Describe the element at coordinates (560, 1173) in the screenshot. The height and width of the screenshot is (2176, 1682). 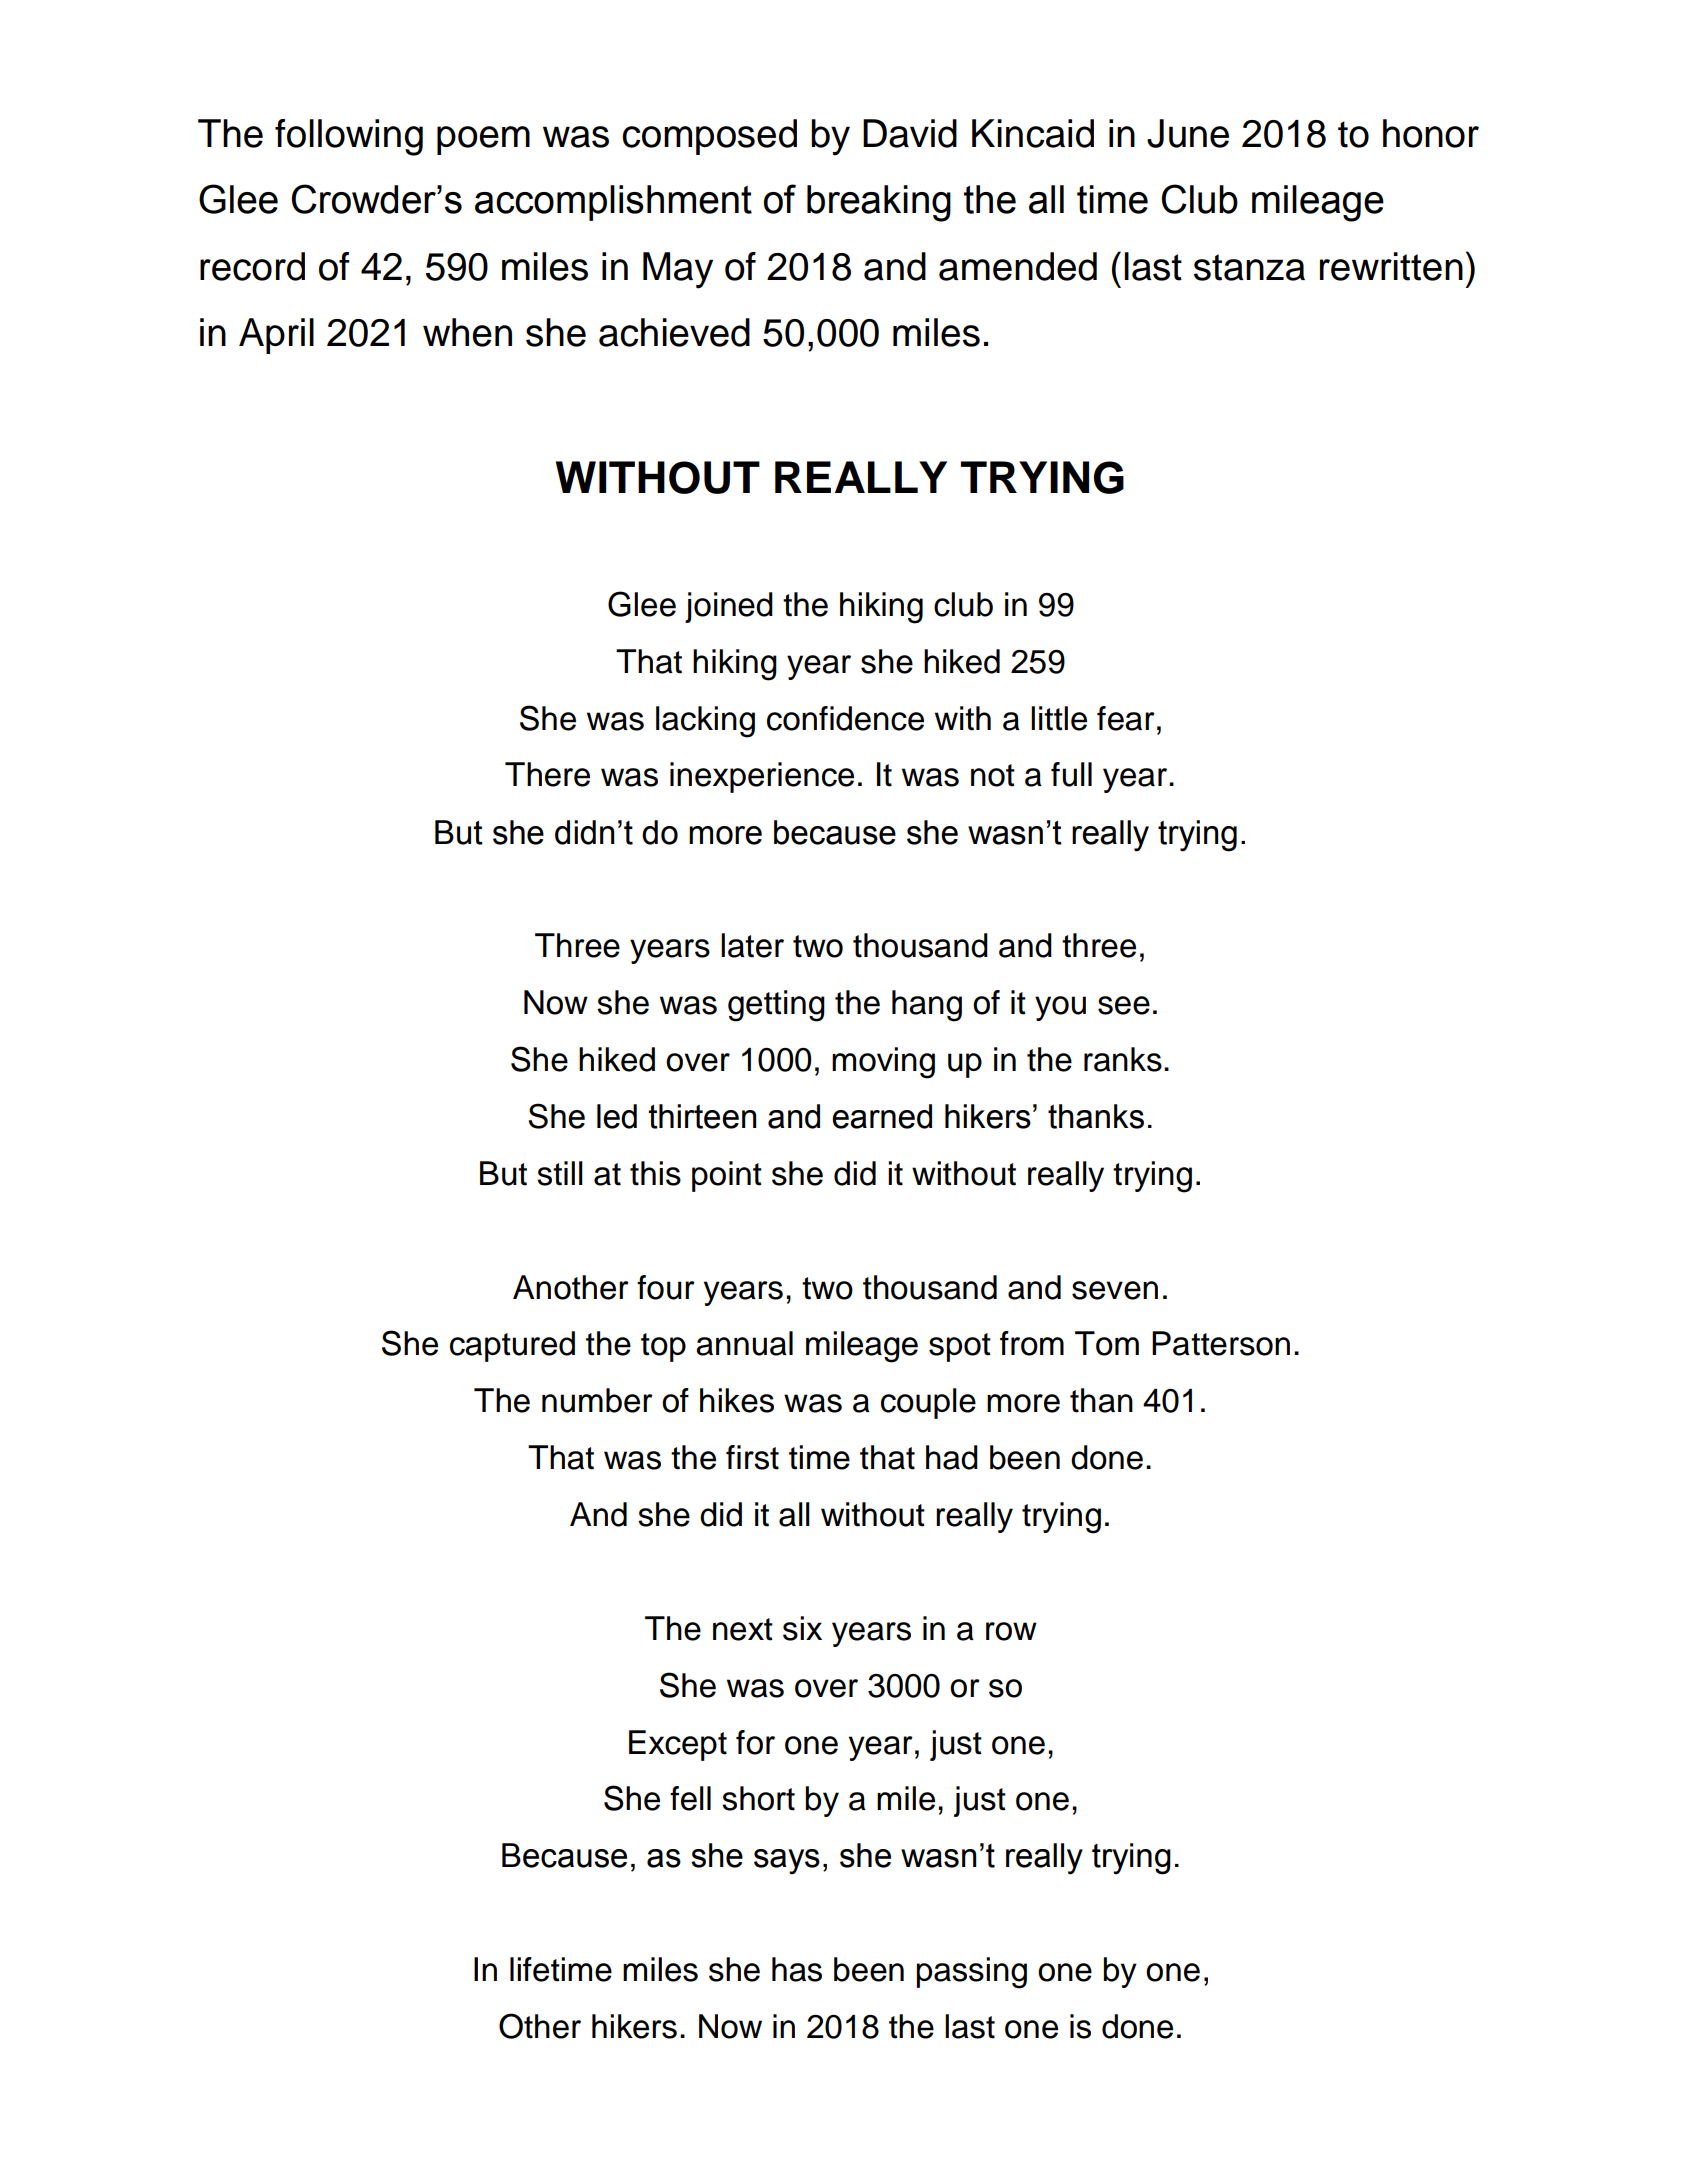
I see `still` at that location.
